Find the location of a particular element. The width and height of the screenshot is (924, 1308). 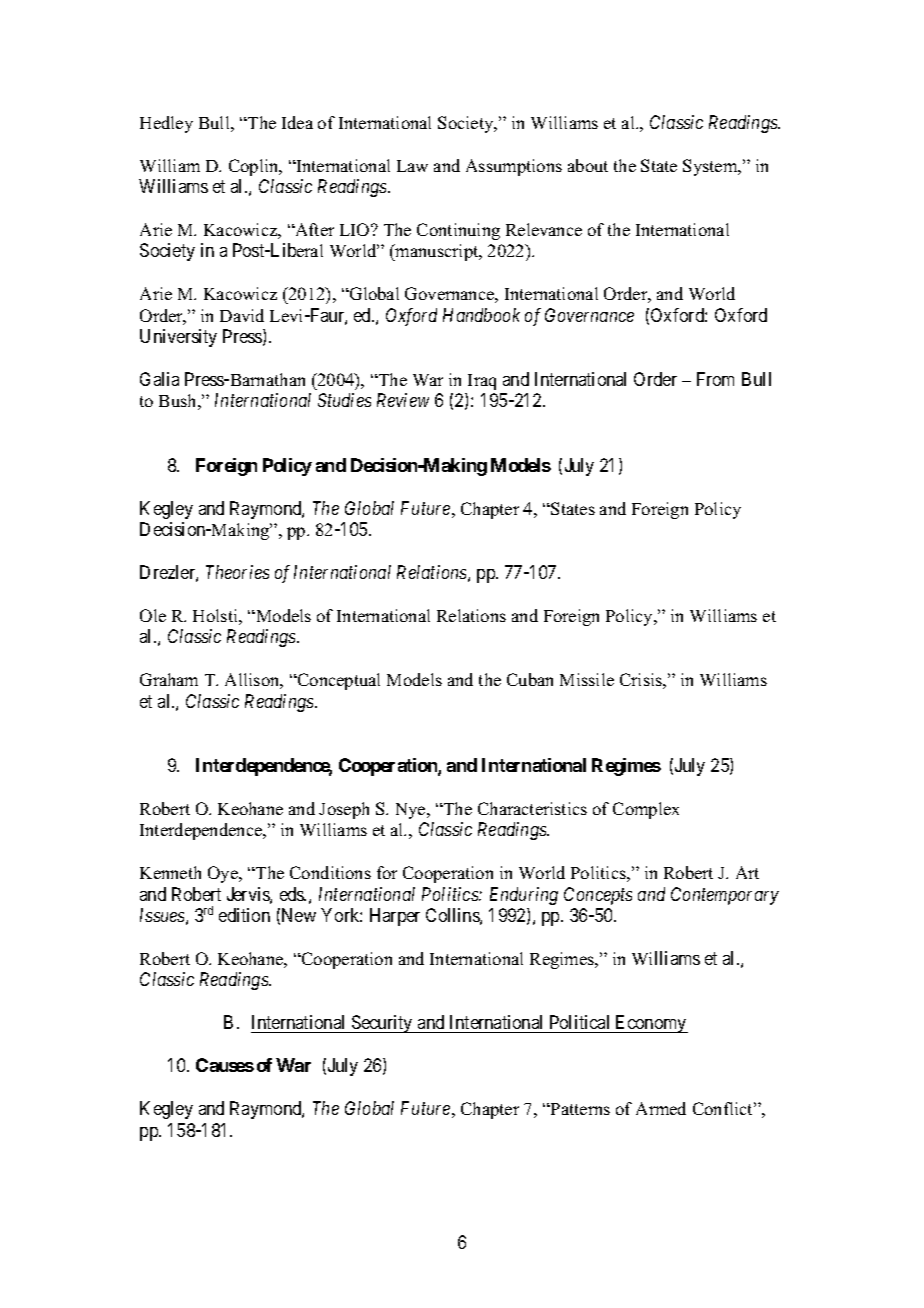

Security is located at coordinates (382, 1024).
